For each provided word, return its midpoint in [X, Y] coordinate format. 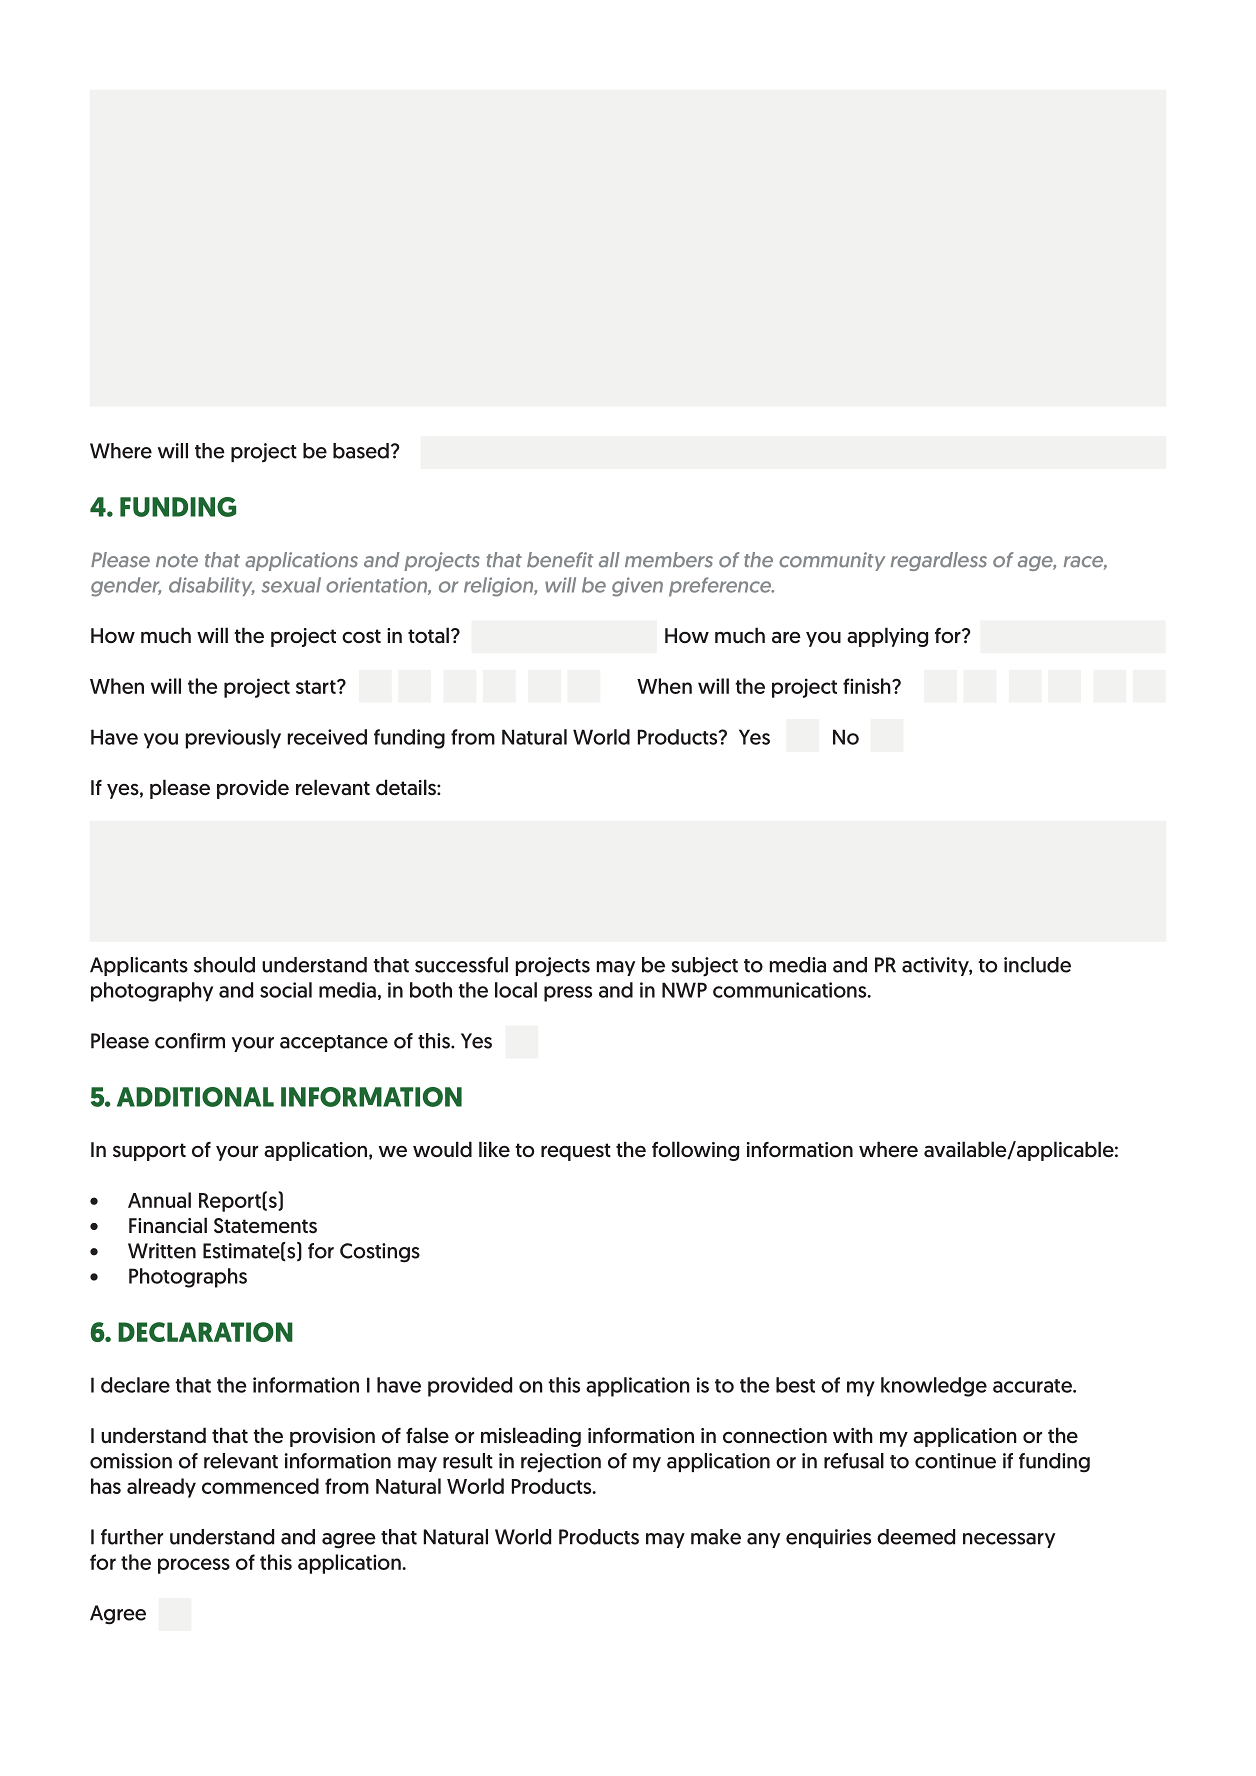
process [194, 1566]
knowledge [934, 1387]
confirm [190, 1041]
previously [233, 739]
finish [868, 686]
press [568, 994]
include [1037, 965]
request [576, 1152]
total [428, 635]
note [177, 561]
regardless [939, 561]
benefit [560, 560]
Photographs [188, 1278]
